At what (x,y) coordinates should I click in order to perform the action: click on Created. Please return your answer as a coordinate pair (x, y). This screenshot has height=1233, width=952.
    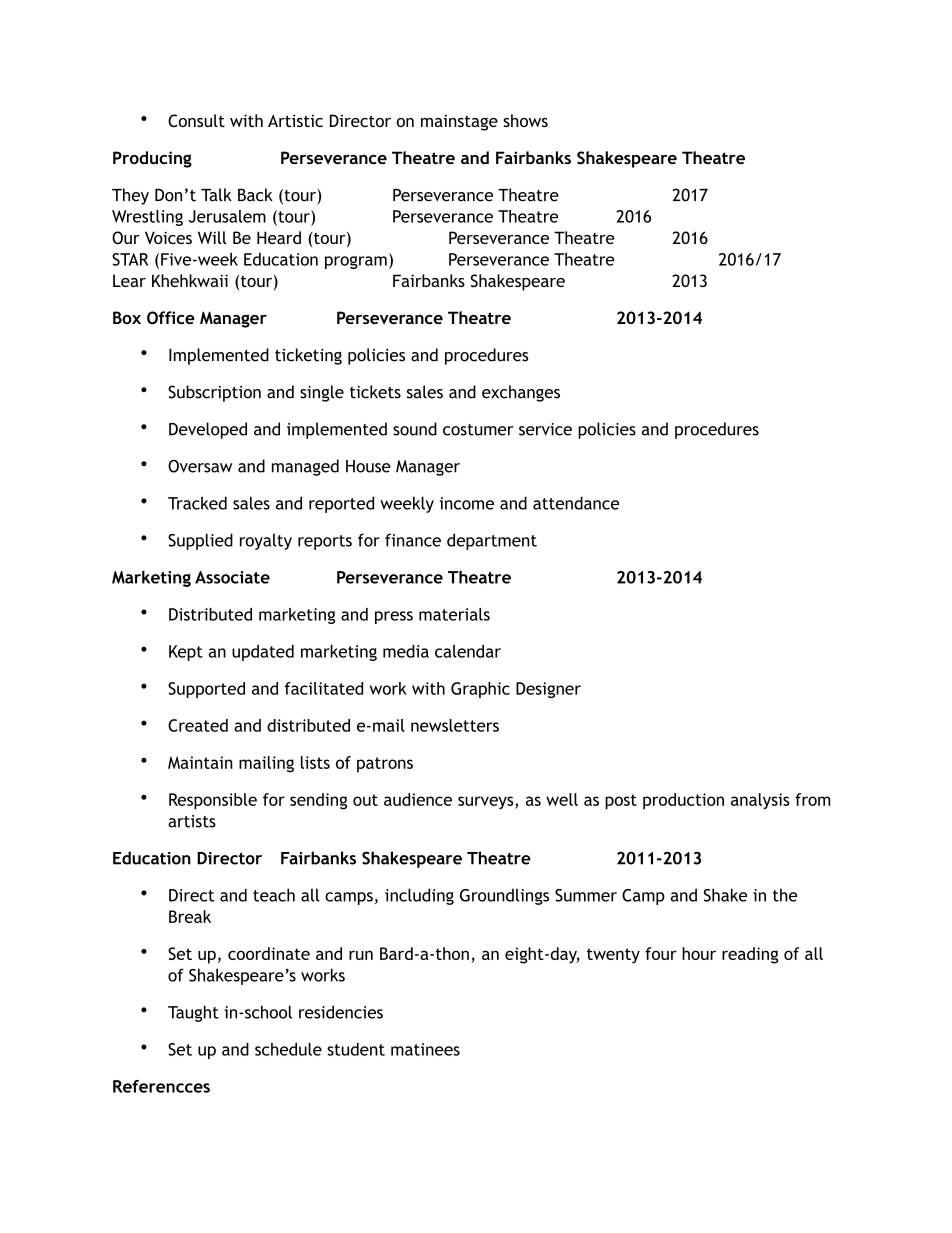
    Looking at the image, I should click on (198, 725).
